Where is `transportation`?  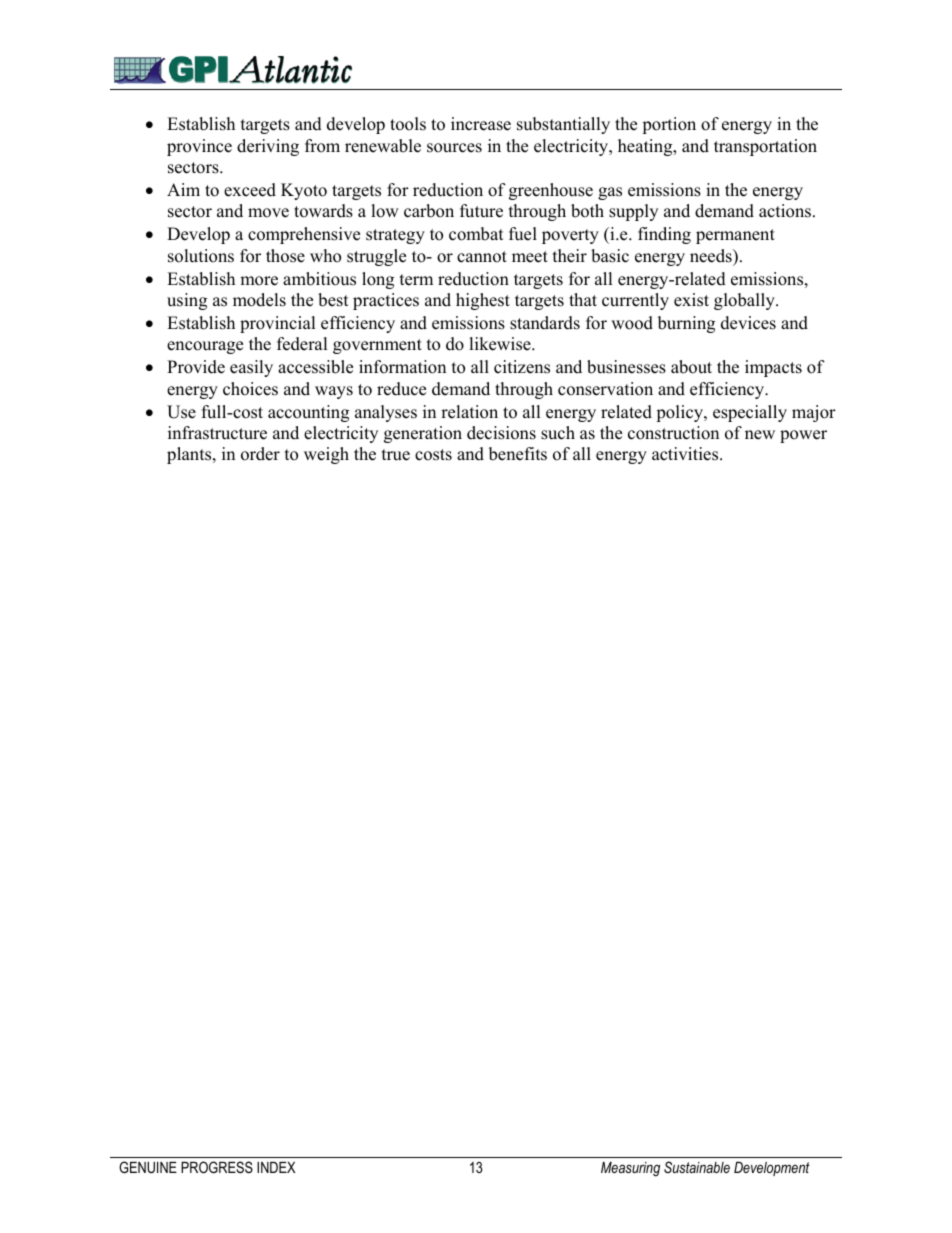 transportation is located at coordinates (765, 147).
